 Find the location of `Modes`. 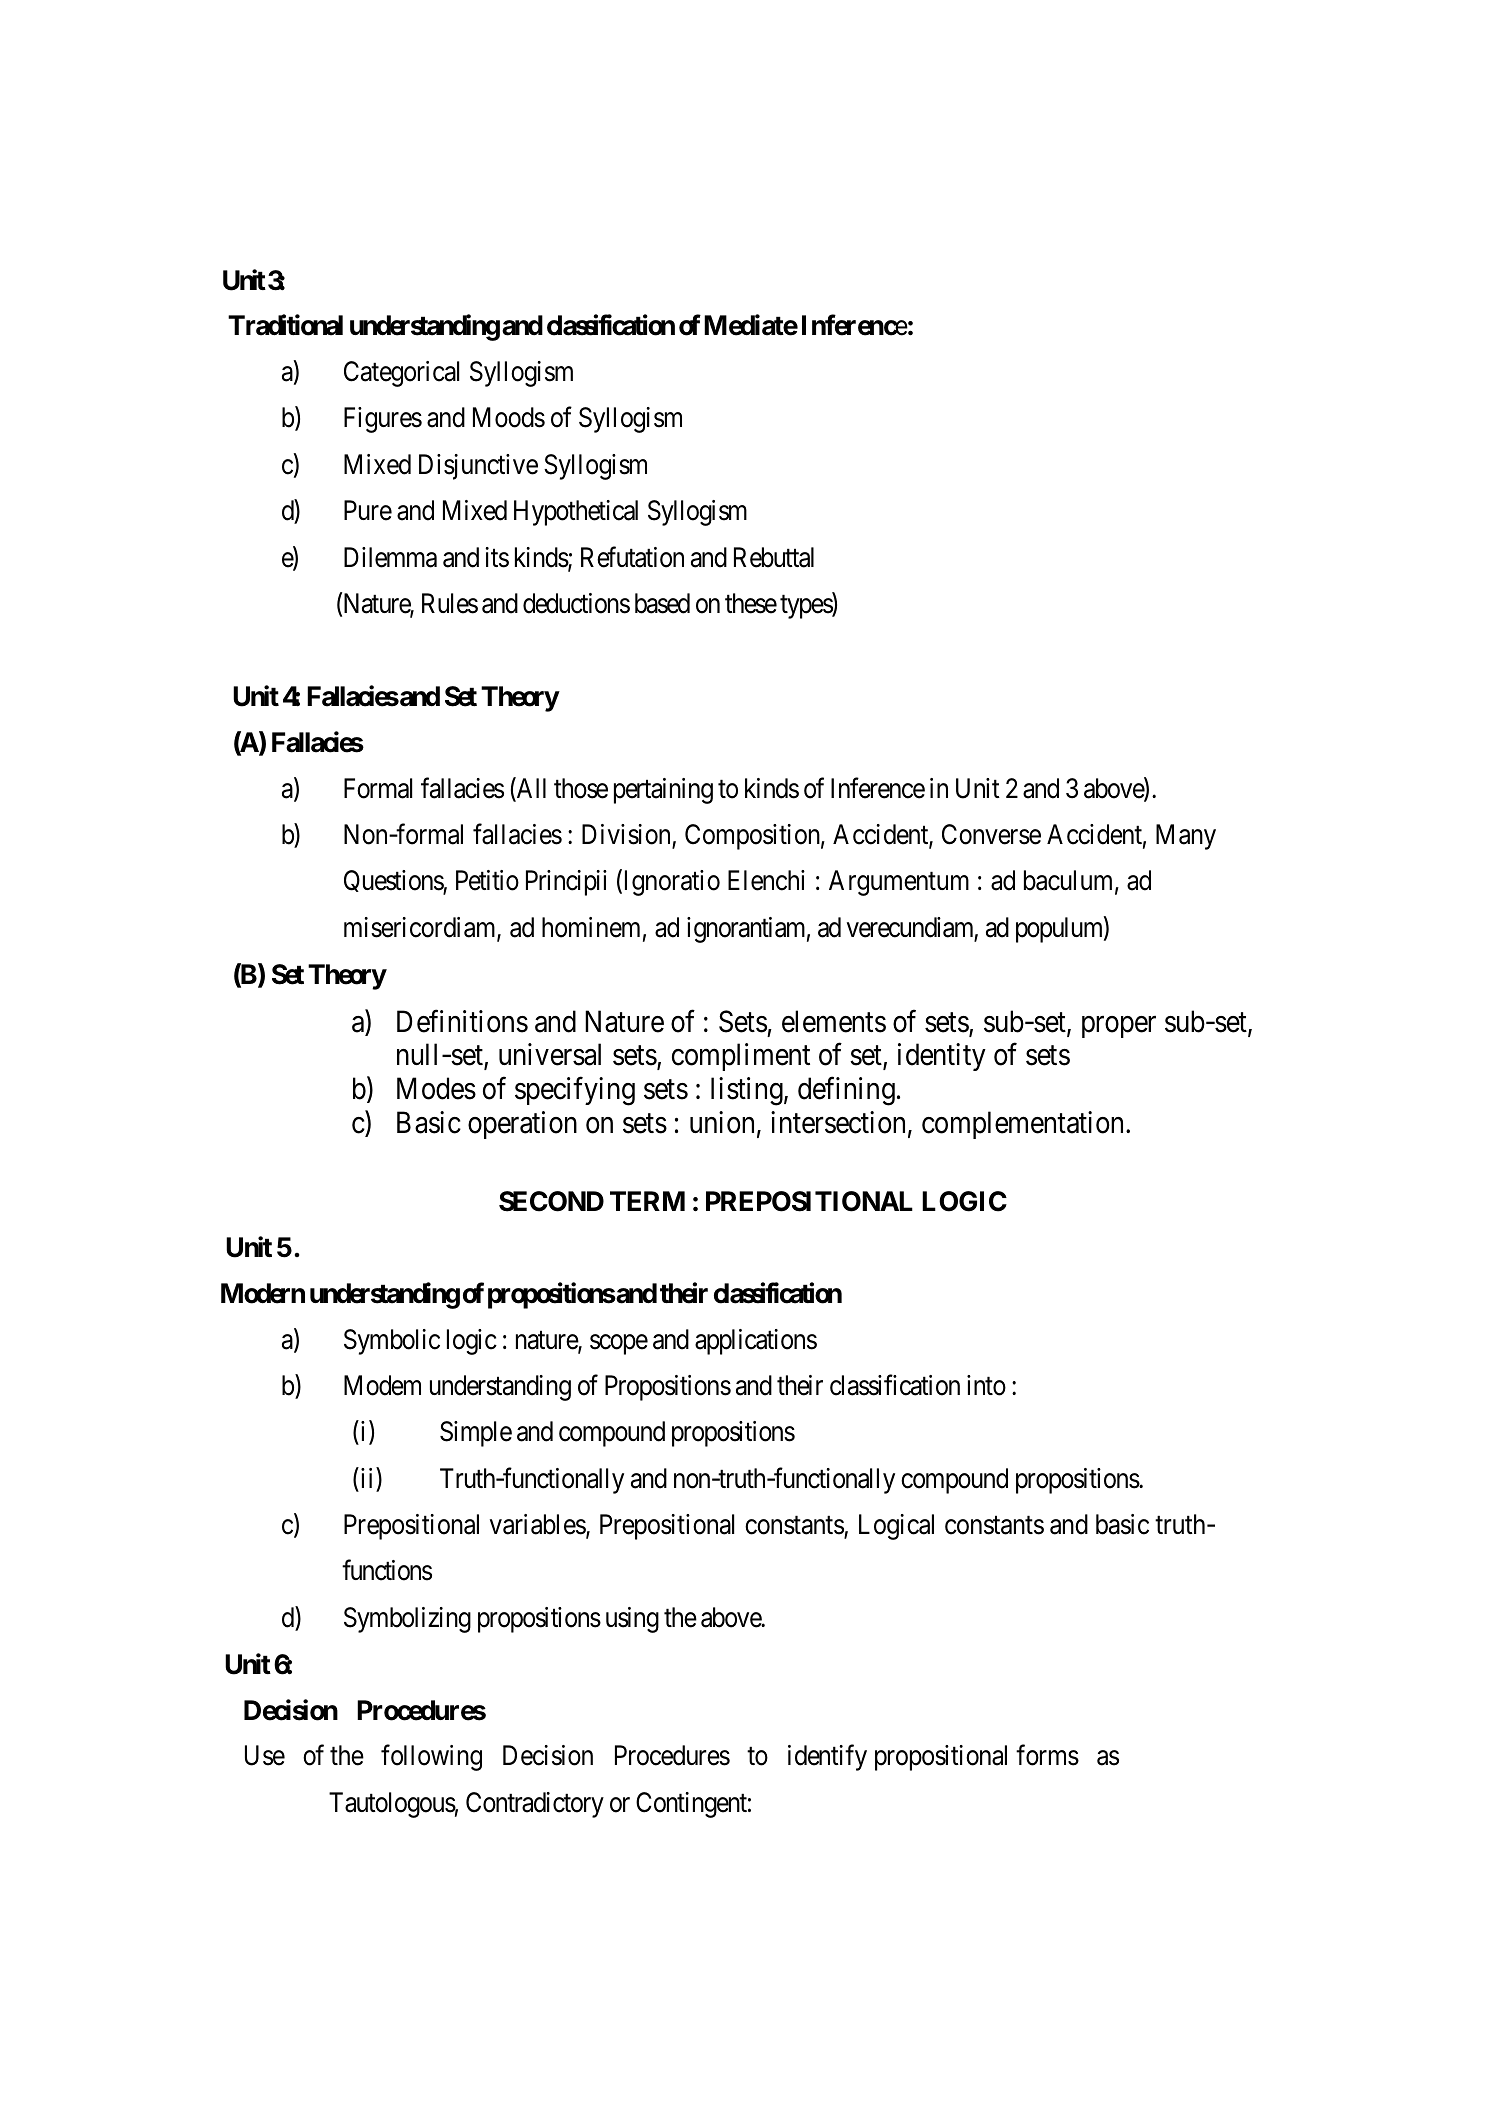

Modes is located at coordinates (436, 1088).
